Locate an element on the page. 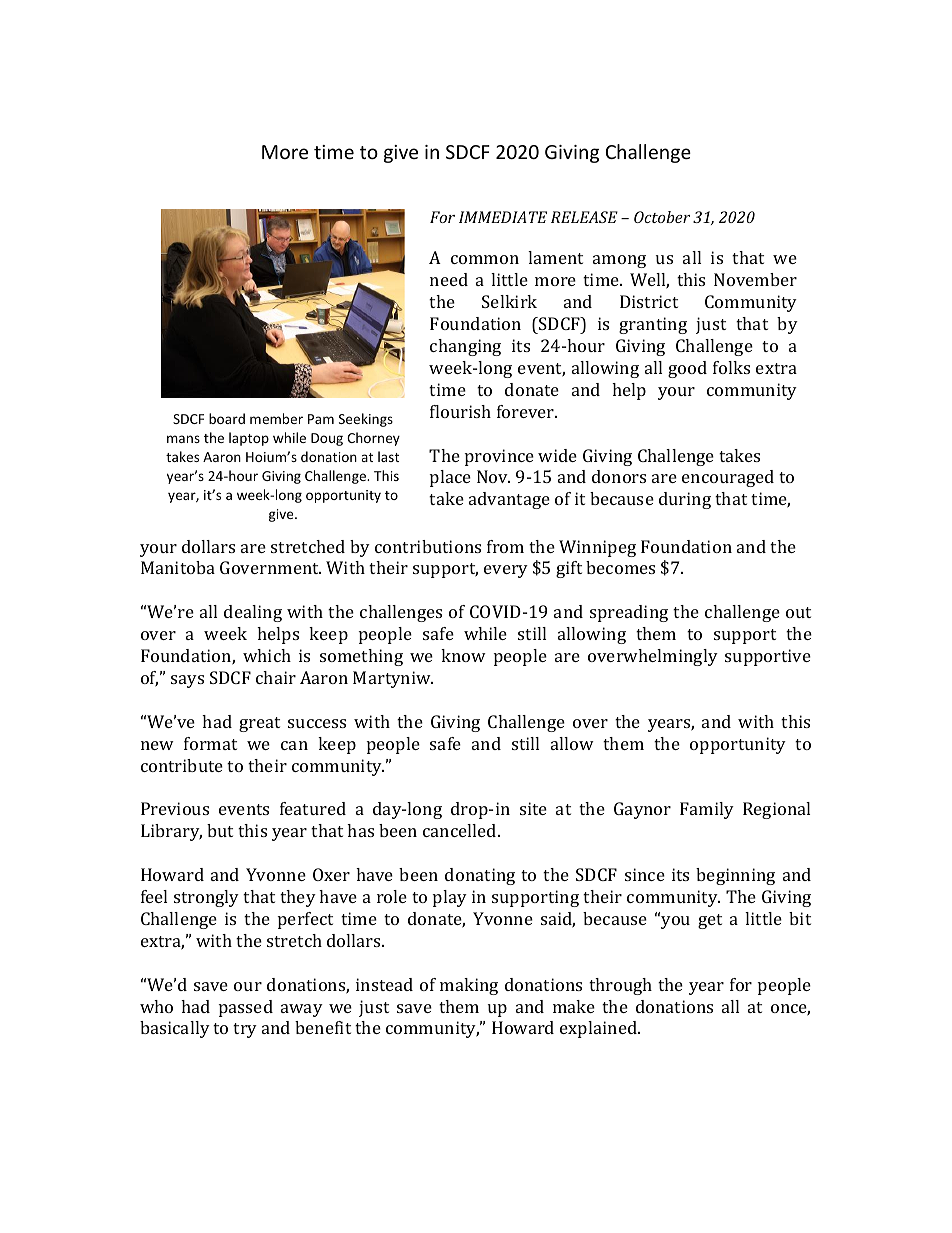  making is located at coordinates (469, 986).
